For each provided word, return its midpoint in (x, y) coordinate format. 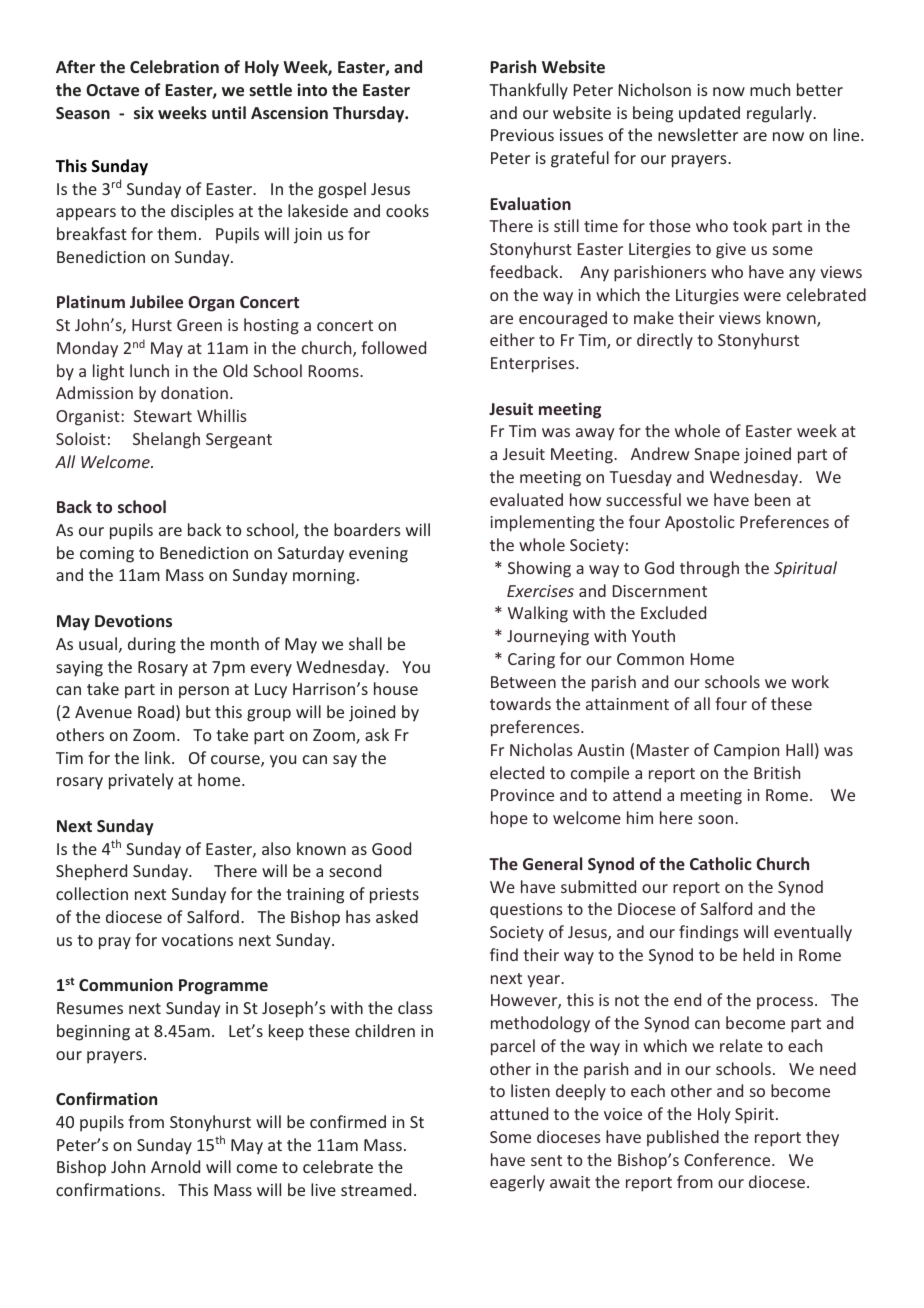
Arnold (175, 1166)
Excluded (673, 612)
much (770, 89)
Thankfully (528, 91)
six (144, 112)
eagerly (517, 1183)
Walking (538, 614)
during (152, 645)
